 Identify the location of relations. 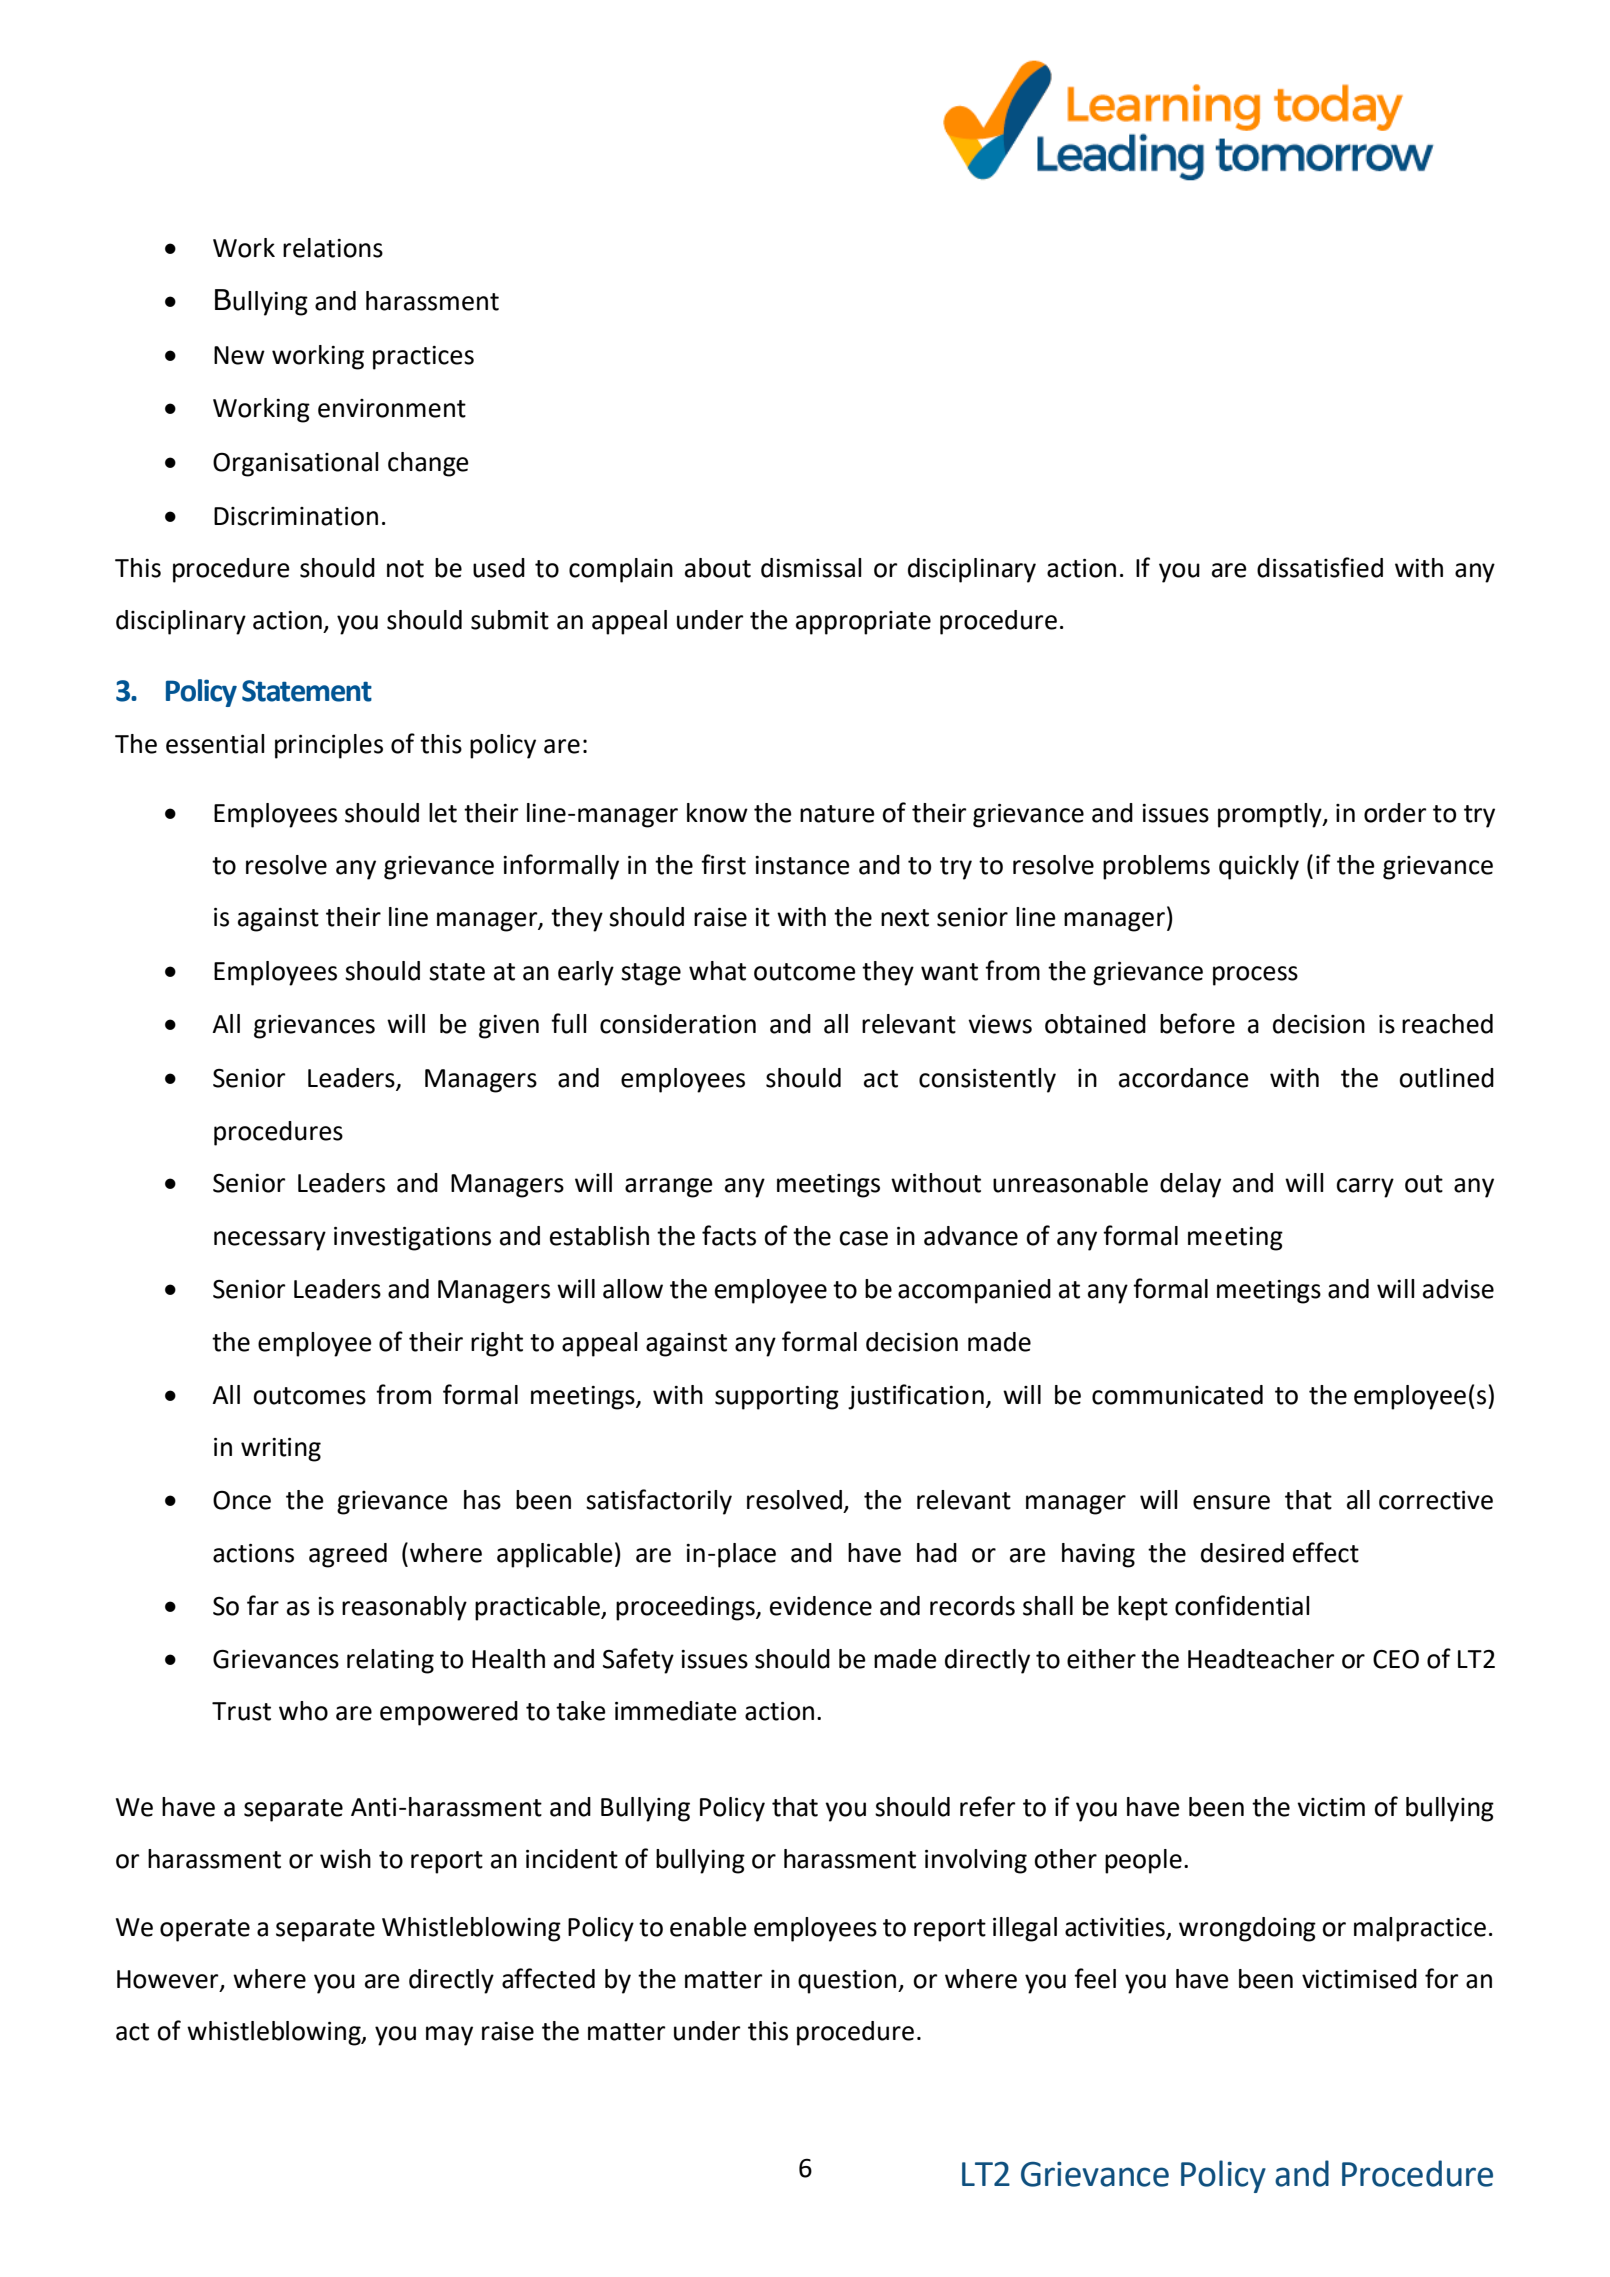
(333, 248).
